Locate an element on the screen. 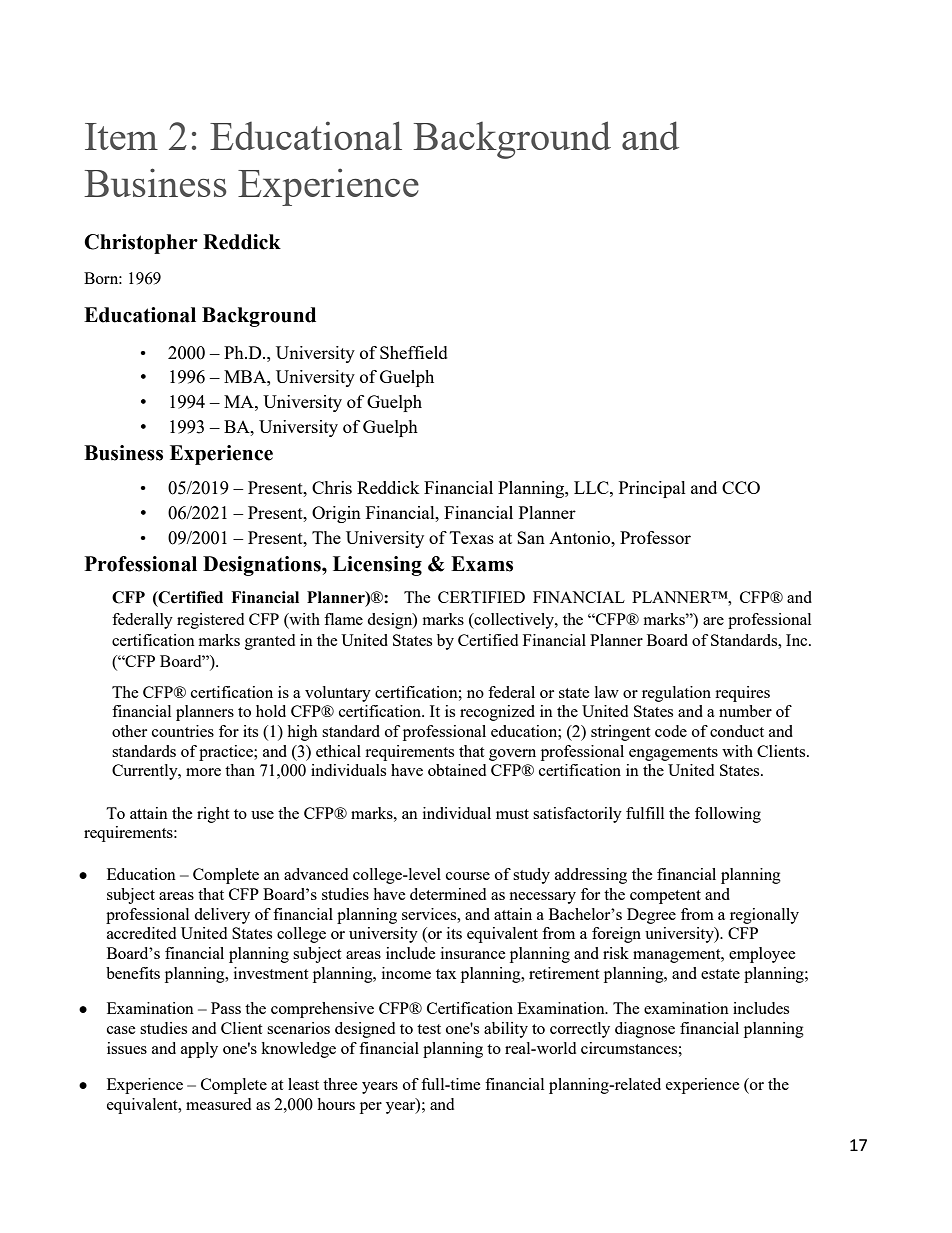 This screenshot has height=1233, width=952. Item is located at coordinates (121, 136).
